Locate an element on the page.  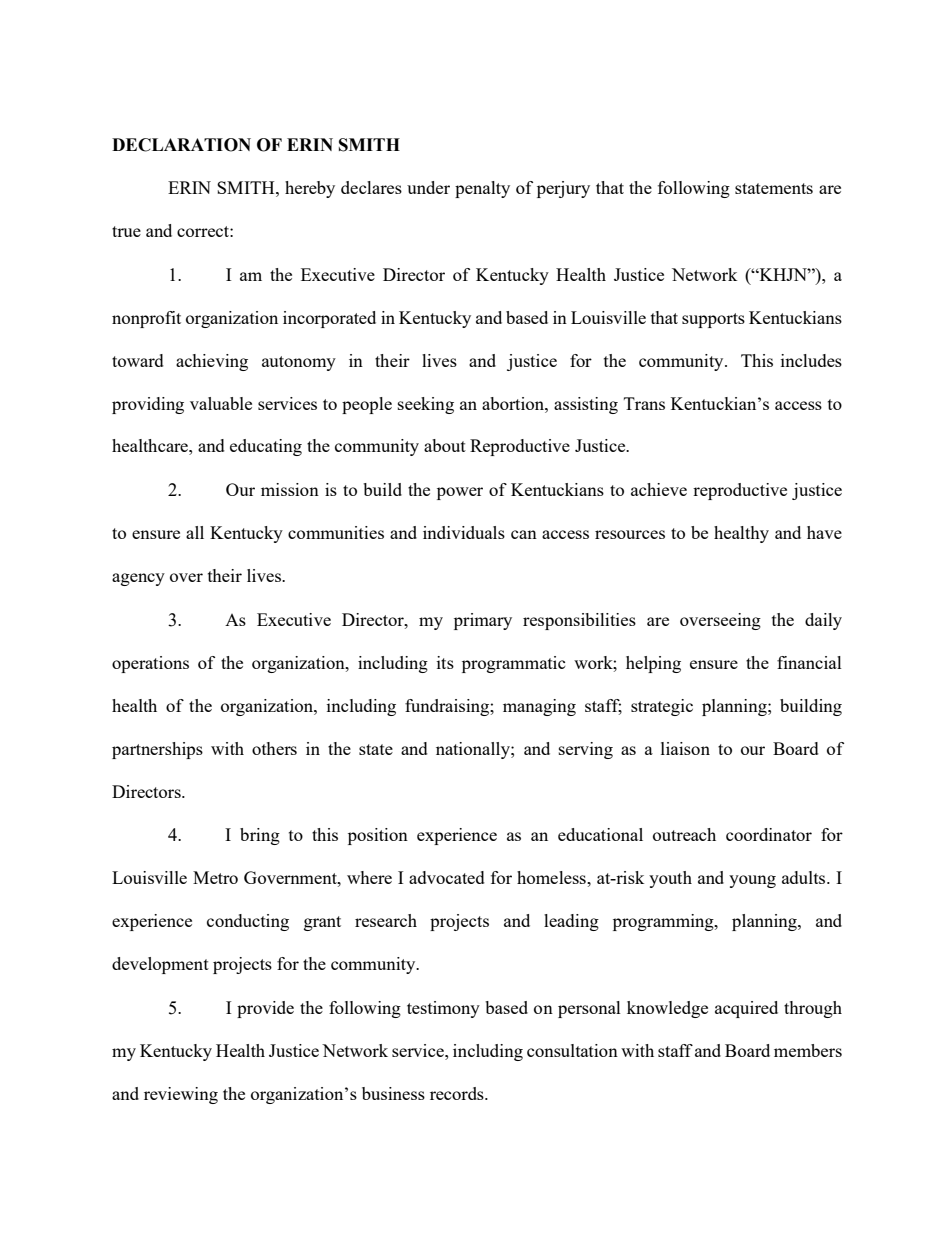
members is located at coordinates (808, 1050).
